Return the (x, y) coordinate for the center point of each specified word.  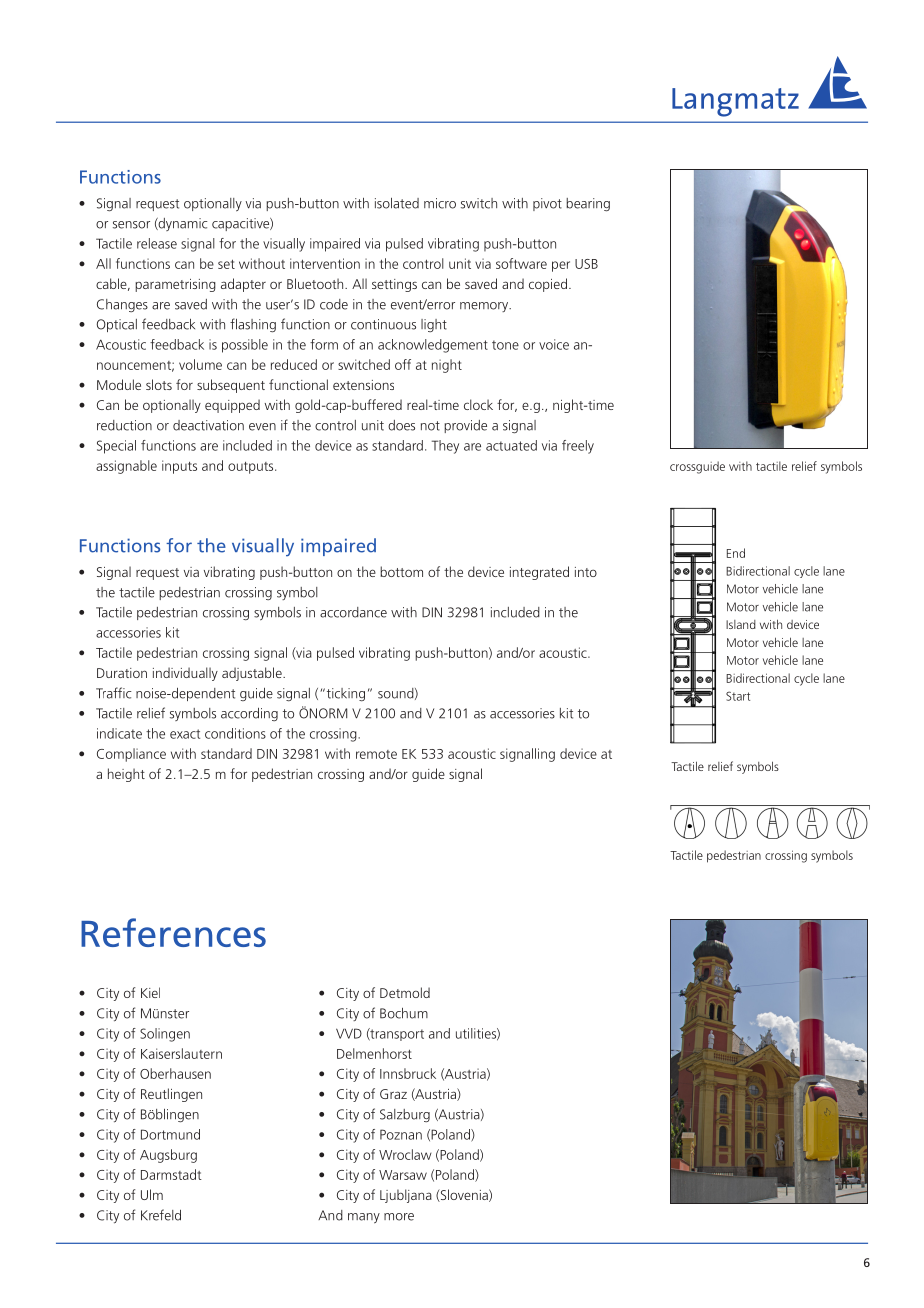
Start (738, 696)
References (173, 932)
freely (578, 447)
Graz (393, 1094)
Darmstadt (171, 1174)
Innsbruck (408, 1073)
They (445, 447)
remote (376, 754)
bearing (588, 205)
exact (185, 734)
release (157, 243)
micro (440, 203)
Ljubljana (406, 1196)
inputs (179, 467)
